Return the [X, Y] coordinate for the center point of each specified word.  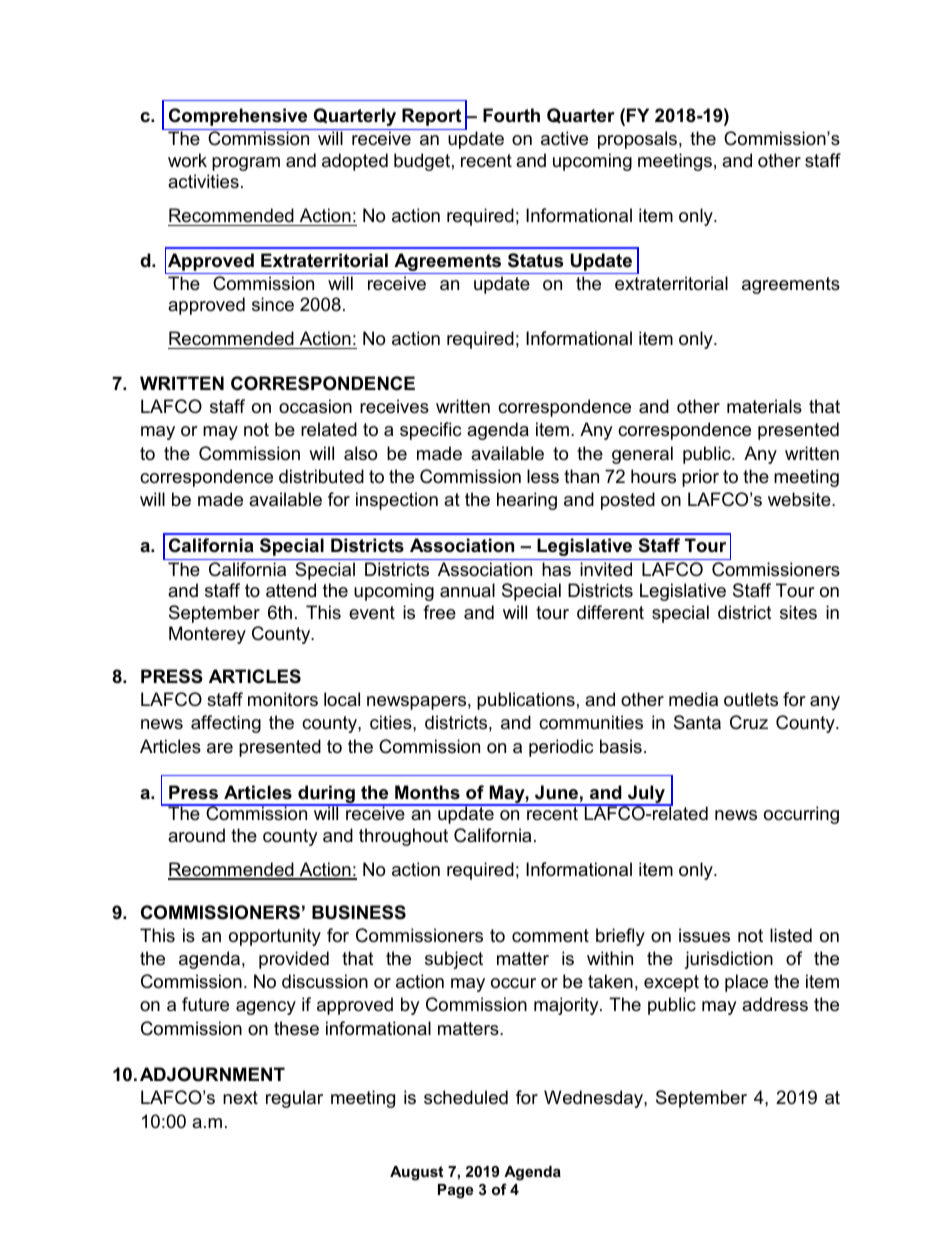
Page [455, 1191]
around [196, 835]
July [646, 795]
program [246, 164]
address [775, 1004]
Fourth [511, 115]
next [240, 1097]
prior [700, 478]
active [564, 138]
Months [427, 792]
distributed [321, 476]
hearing [527, 501]
